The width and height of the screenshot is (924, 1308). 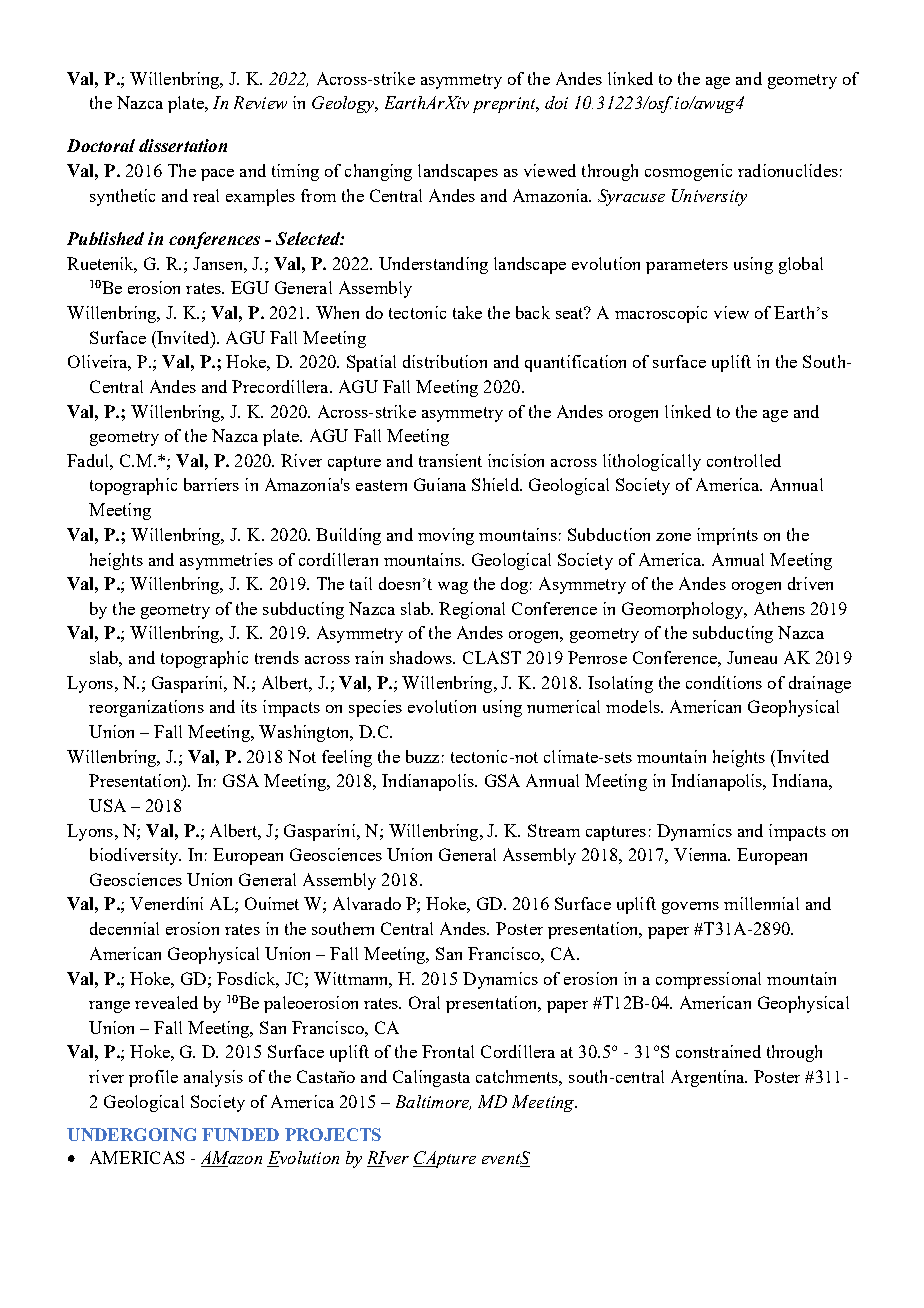 I want to click on Geomorphology, so click(x=684, y=610).
